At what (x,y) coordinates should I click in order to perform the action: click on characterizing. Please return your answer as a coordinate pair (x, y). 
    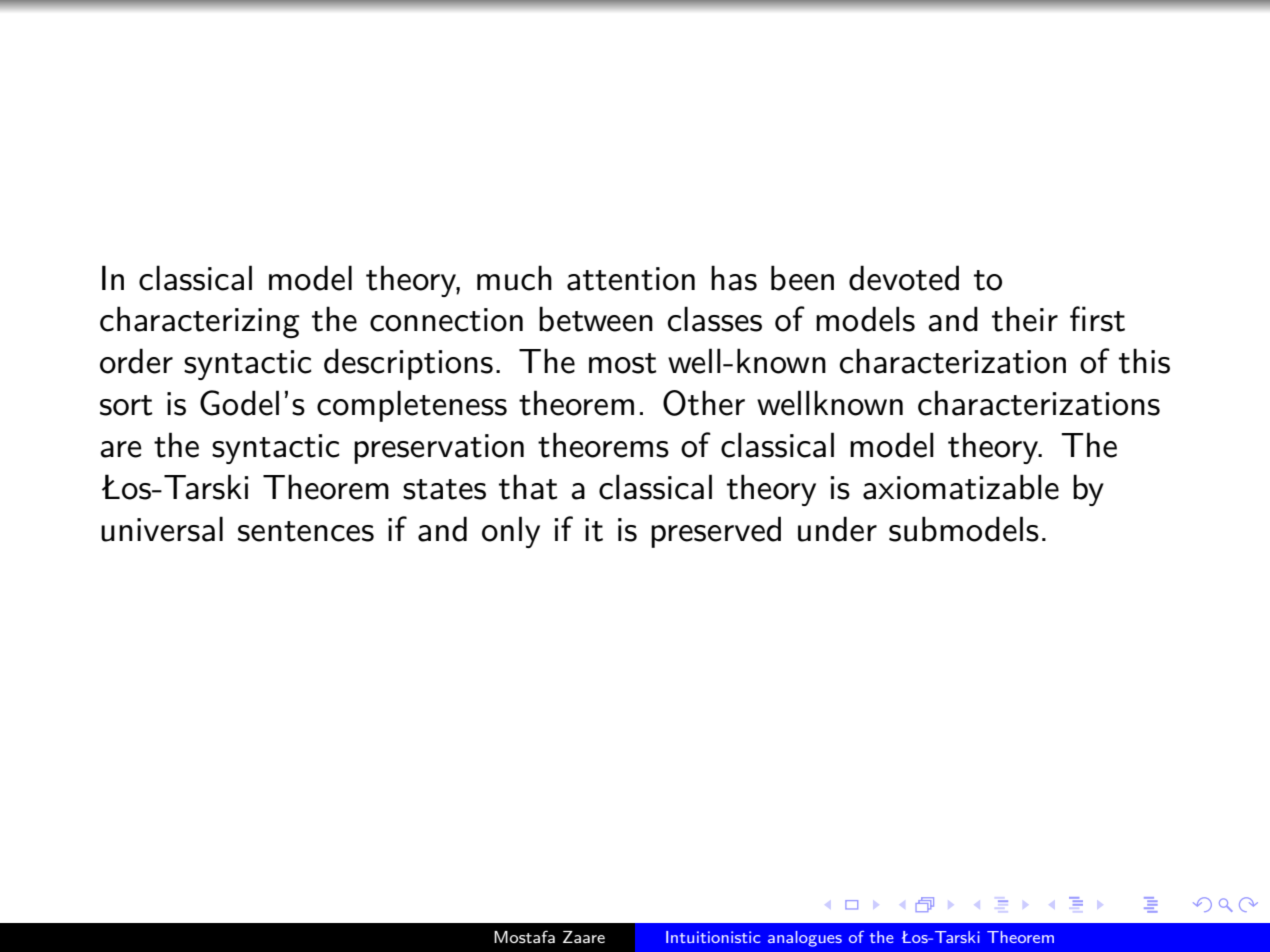
    Looking at the image, I should click on (200, 322).
